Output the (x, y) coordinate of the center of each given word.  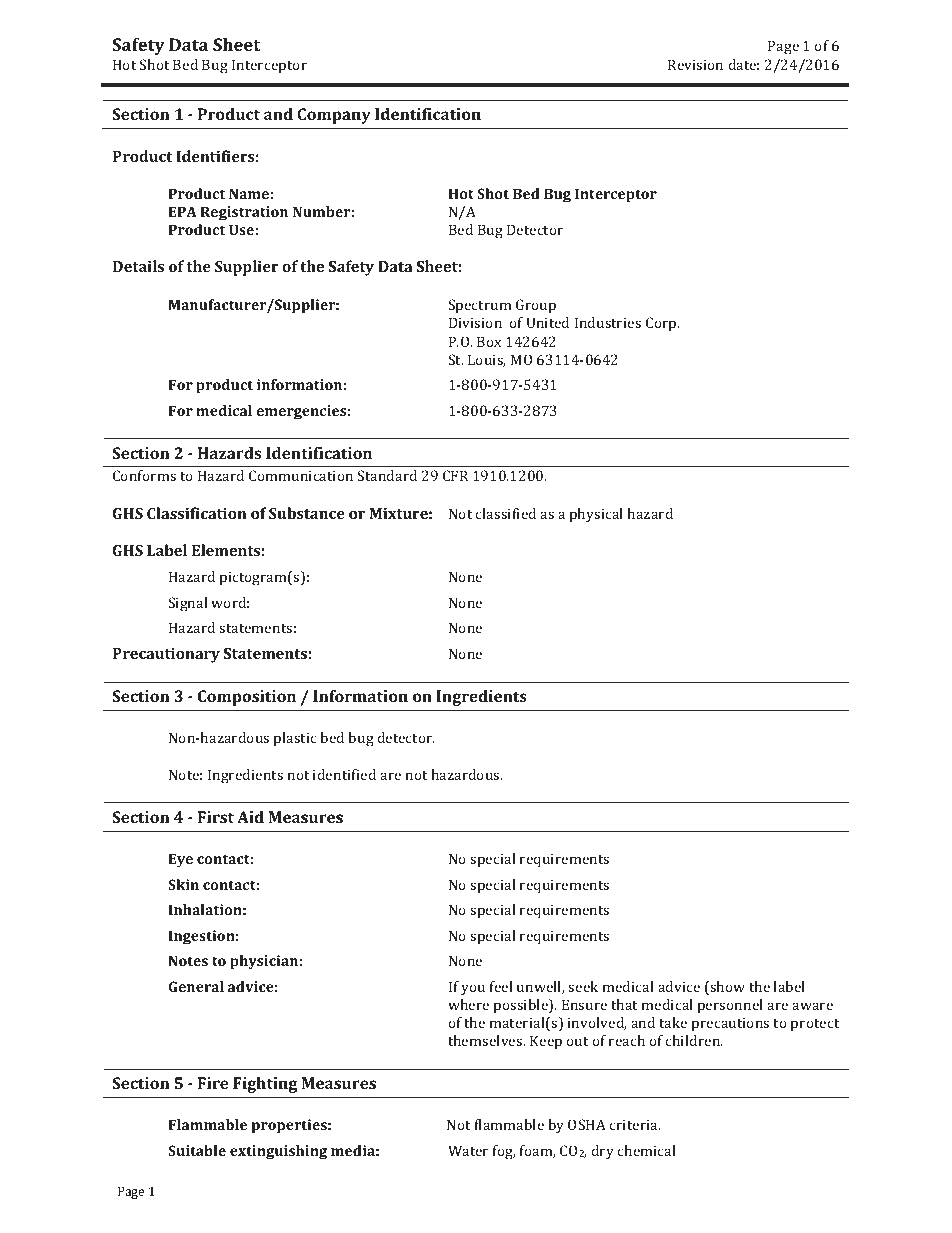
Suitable (197, 1150)
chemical (647, 1150)
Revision (695, 64)
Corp (662, 324)
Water (468, 1150)
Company (334, 116)
